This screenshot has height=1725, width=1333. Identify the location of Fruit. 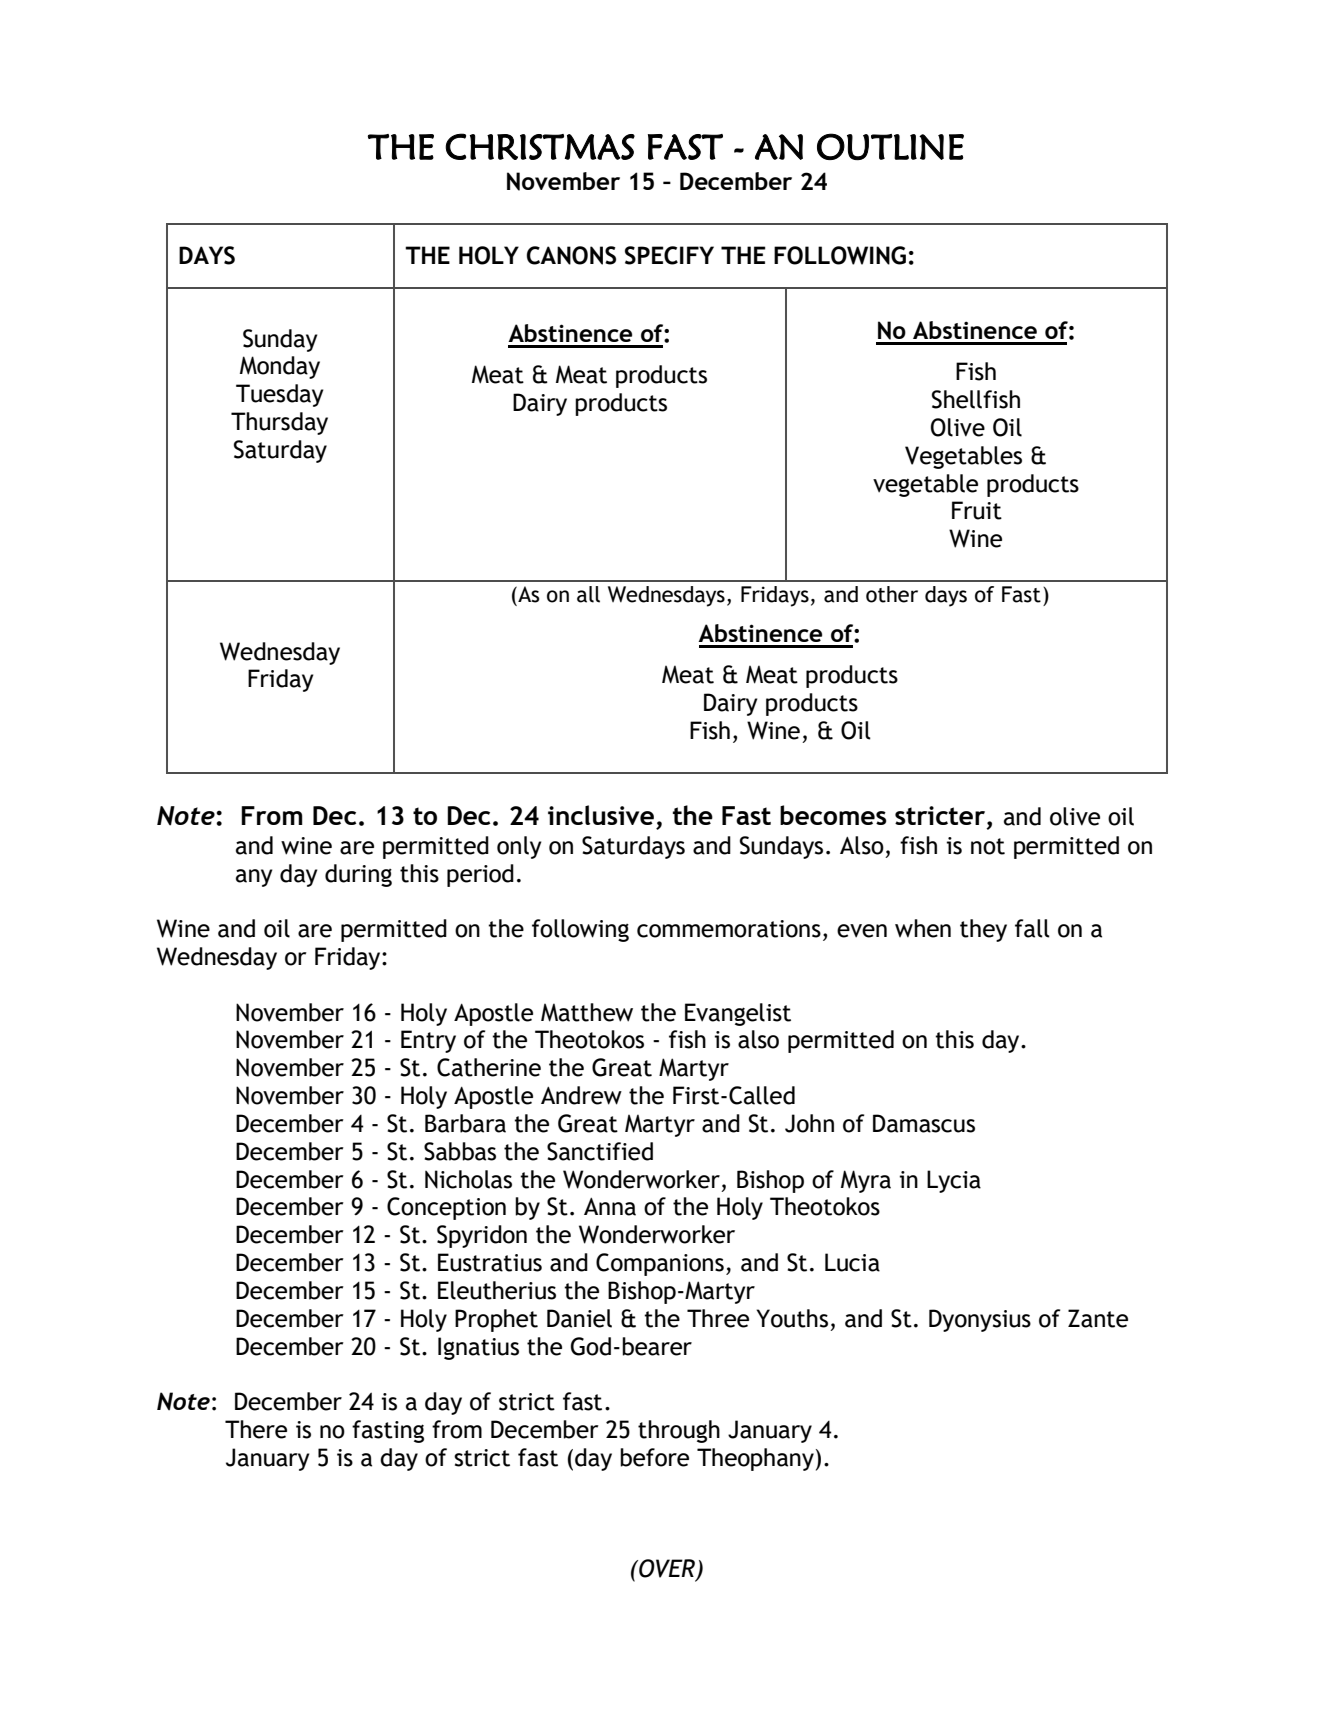
(977, 510).
